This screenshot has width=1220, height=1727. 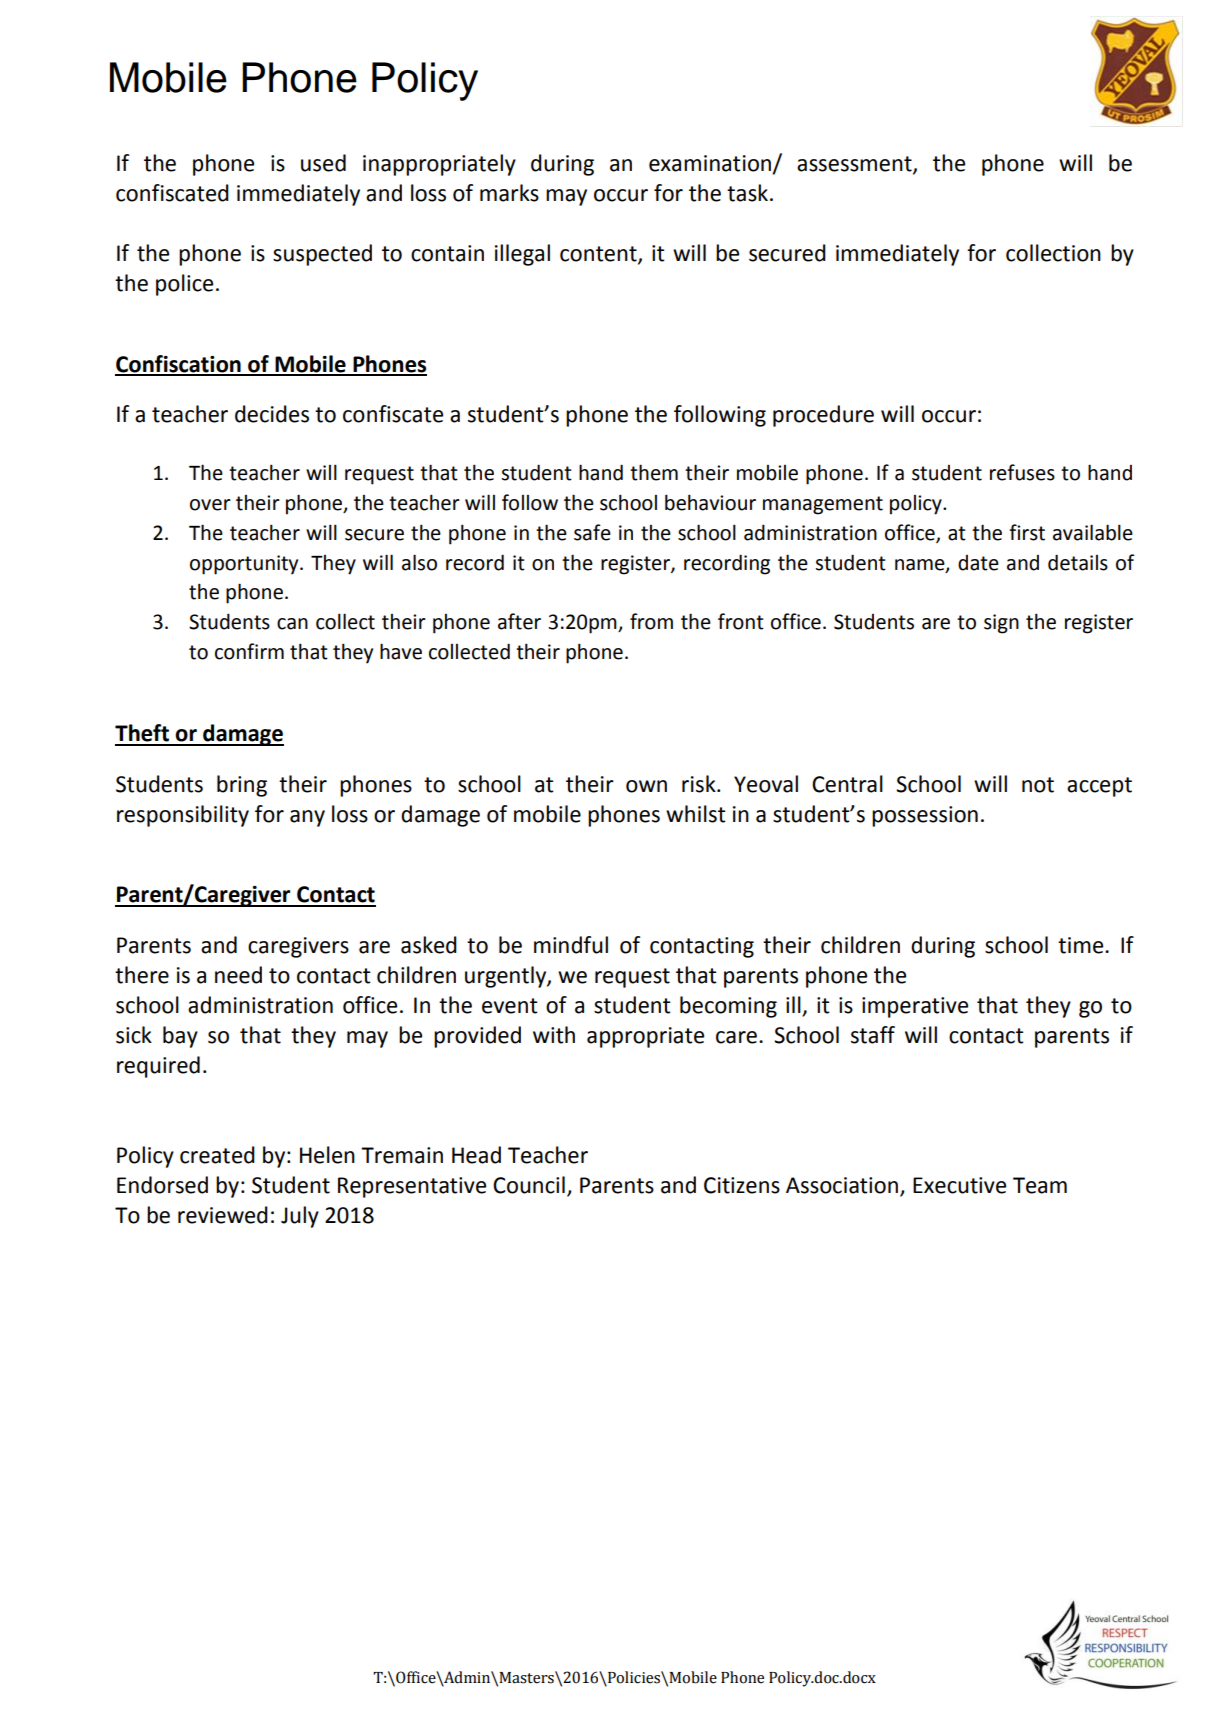 I want to click on sign, so click(x=1001, y=624).
